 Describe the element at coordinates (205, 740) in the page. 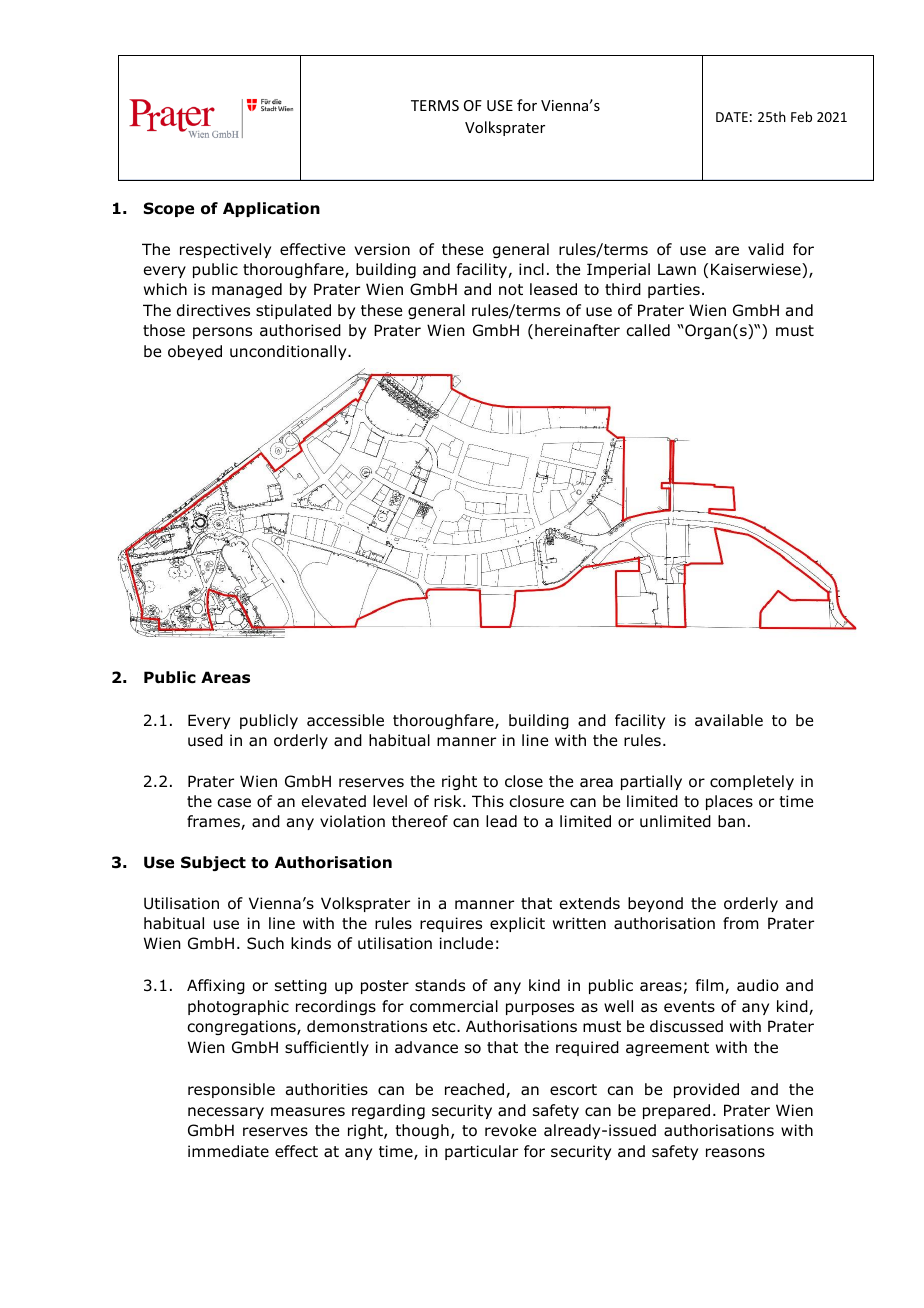

I see `used` at that location.
